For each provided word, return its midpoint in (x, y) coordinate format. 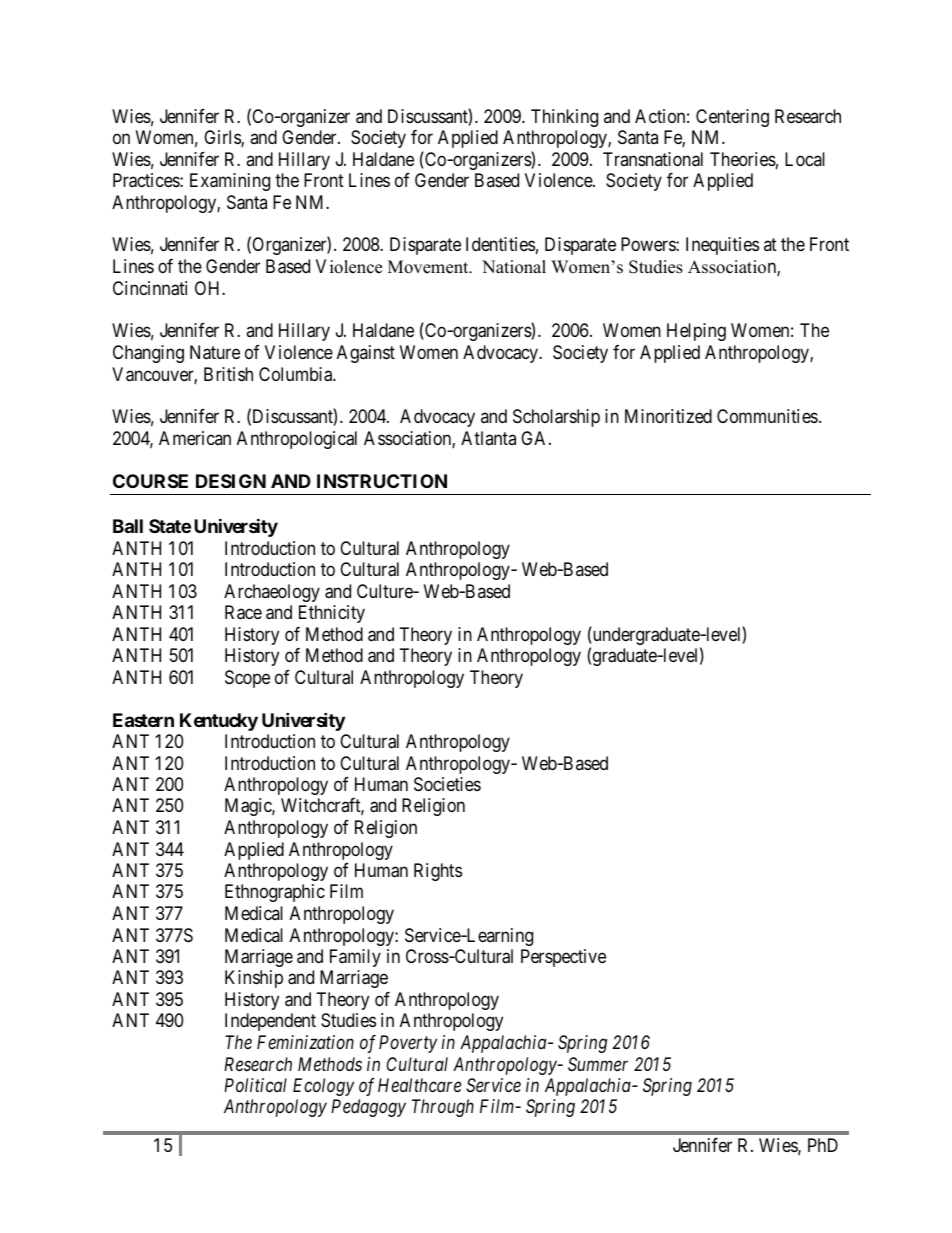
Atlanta (488, 438)
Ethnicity (332, 614)
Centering (732, 118)
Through (443, 1108)
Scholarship (556, 418)
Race (243, 612)
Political (255, 1085)
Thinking (564, 118)
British (228, 374)
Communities (767, 416)
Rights (438, 872)
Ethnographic (275, 893)
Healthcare (419, 1085)
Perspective (563, 958)
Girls (223, 138)
